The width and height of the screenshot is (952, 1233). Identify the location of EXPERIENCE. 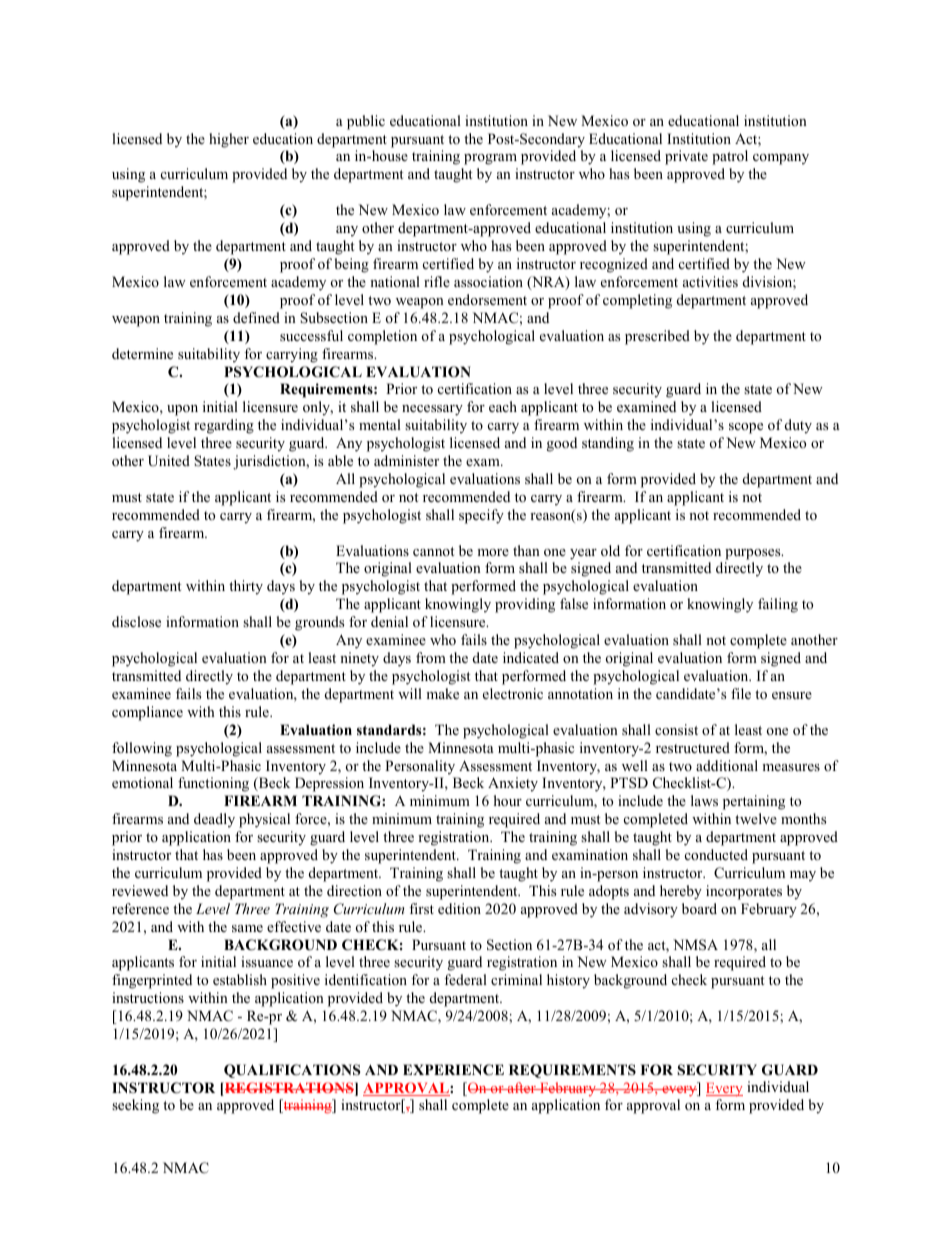
(453, 1070).
